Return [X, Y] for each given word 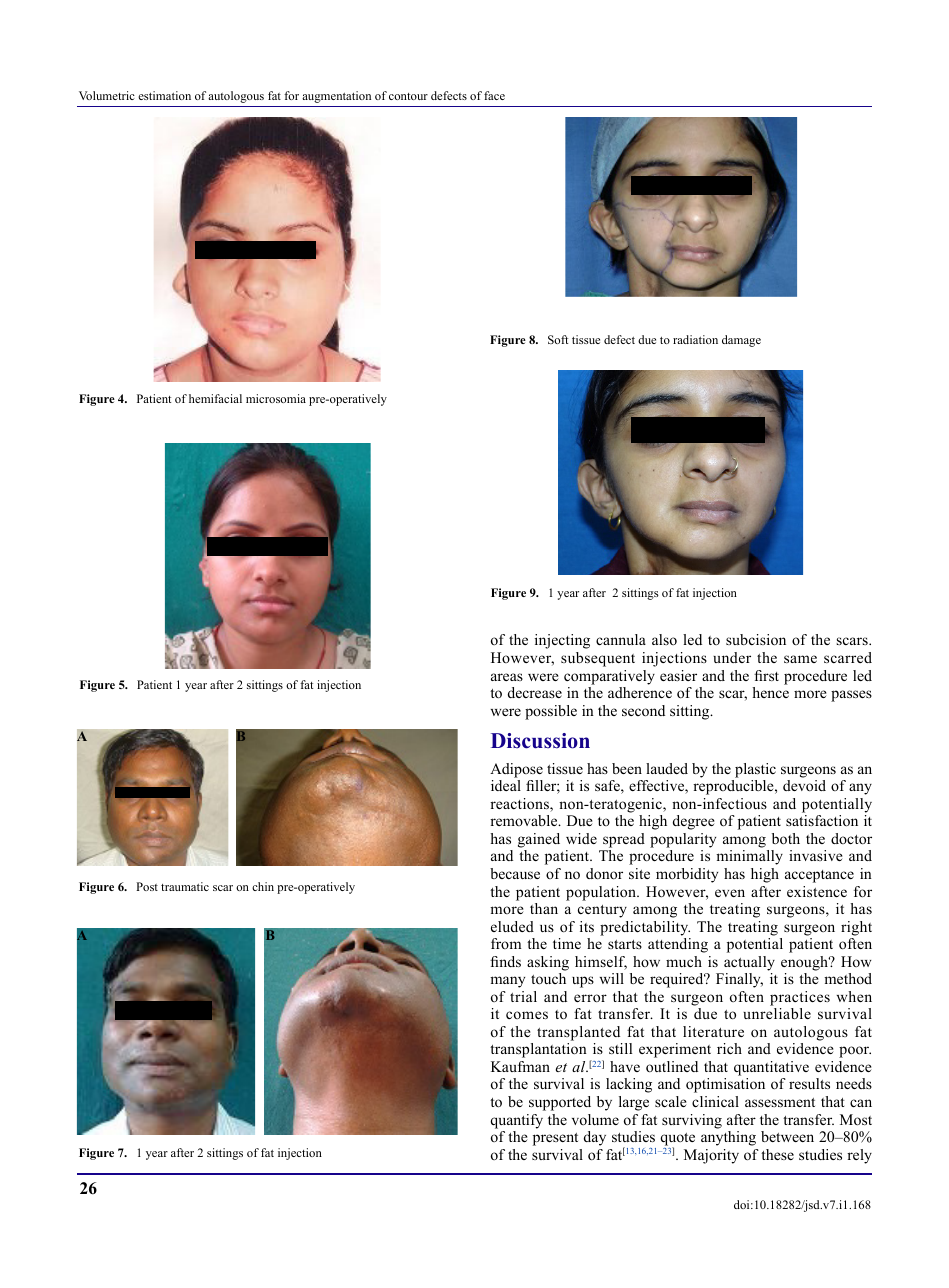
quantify [516, 1121]
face [494, 95]
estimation [164, 95]
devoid [804, 785]
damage [741, 341]
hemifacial [215, 398]
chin [263, 886]
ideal [506, 785]
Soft [558, 339]
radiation [695, 339]
